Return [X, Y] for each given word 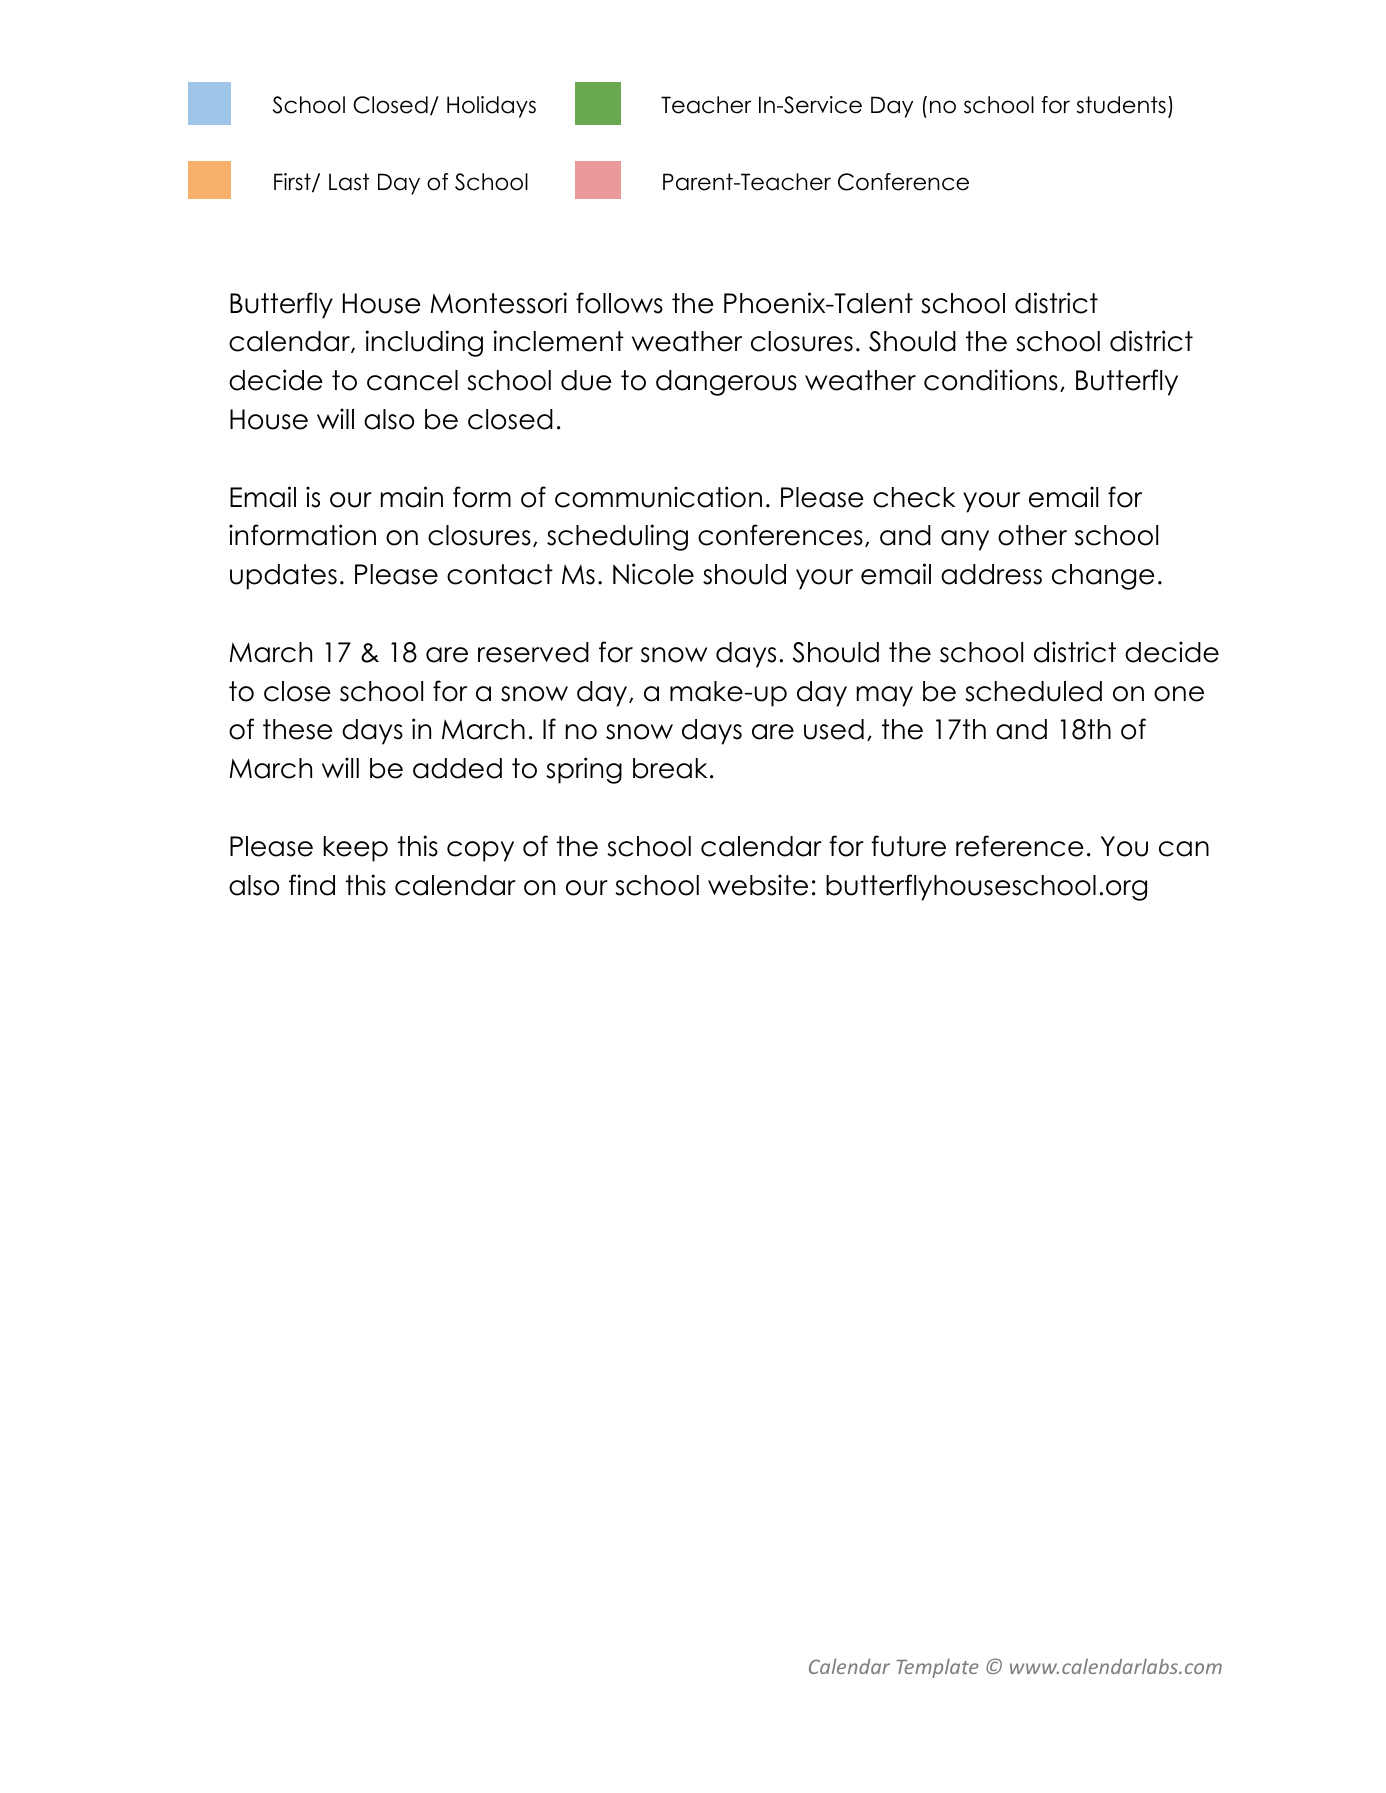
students [1121, 105]
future [908, 846]
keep [356, 849]
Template [937, 1668]
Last [349, 182]
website [758, 885]
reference [1020, 846]
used [834, 729]
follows [619, 303]
